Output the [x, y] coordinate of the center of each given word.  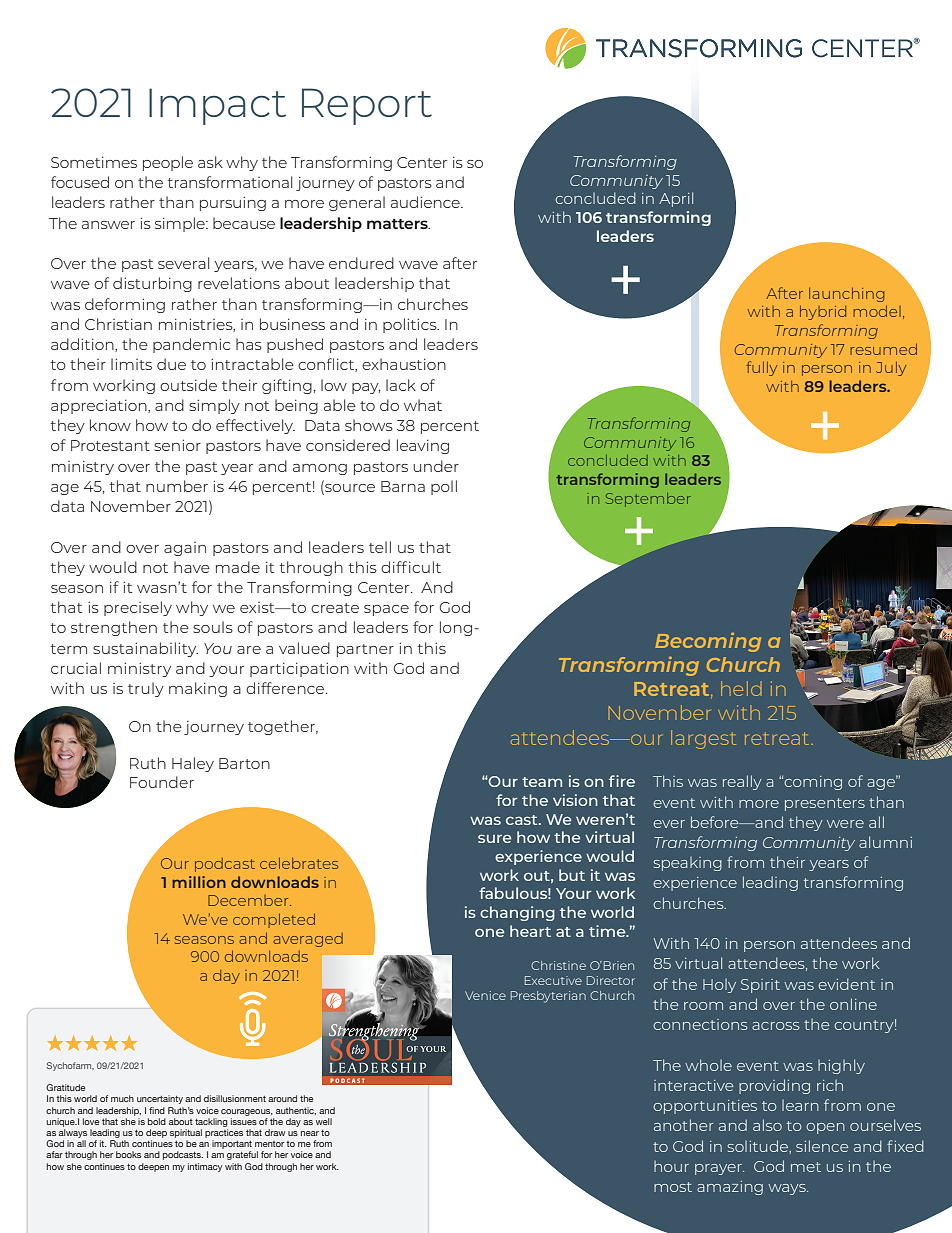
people [168, 163]
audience [426, 202]
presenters [825, 804]
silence [822, 1146]
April [676, 199]
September [648, 500]
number [177, 486]
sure [494, 838]
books [128, 1154]
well [324, 1121]
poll [444, 487]
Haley [193, 764]
